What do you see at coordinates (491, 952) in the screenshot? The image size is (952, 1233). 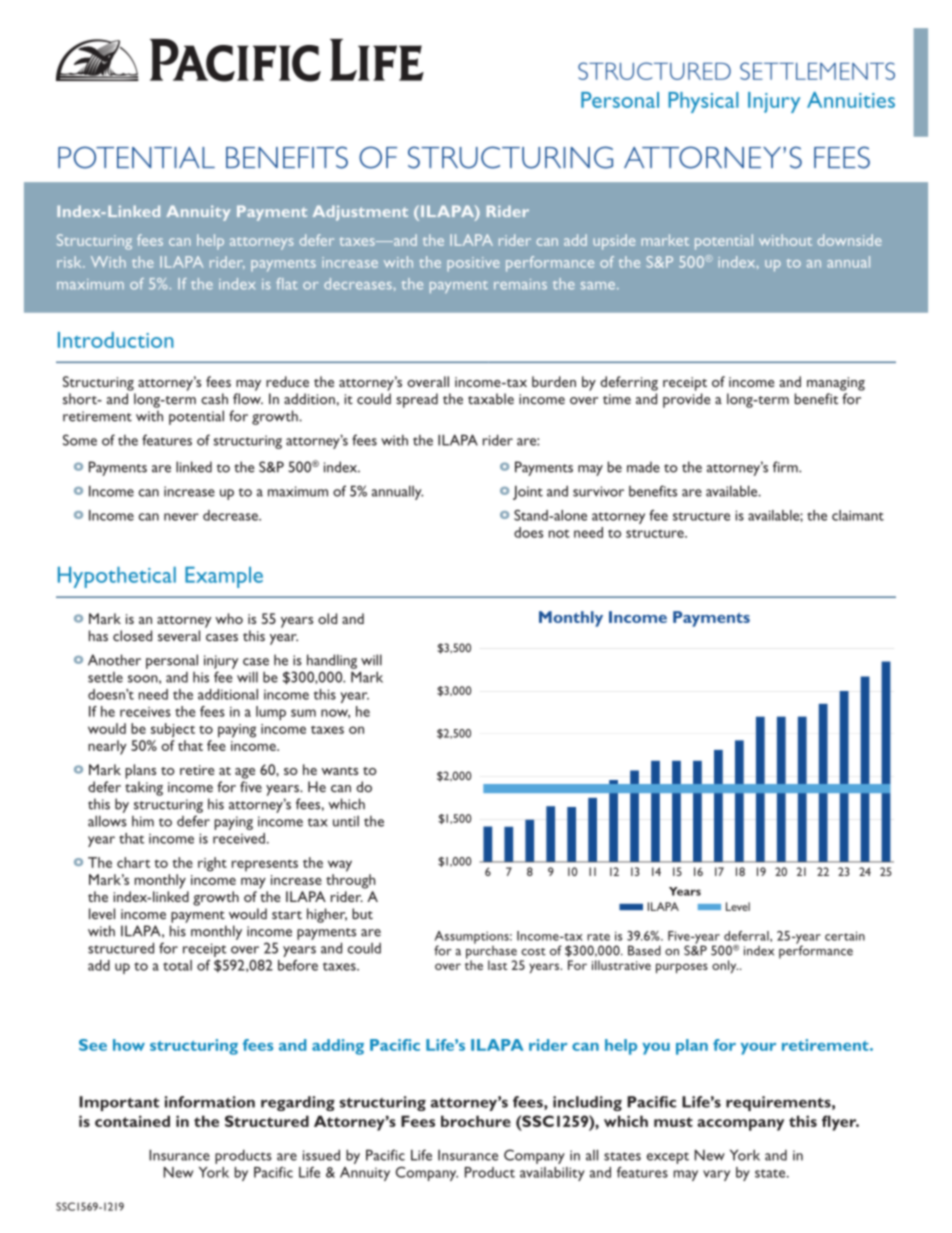 I see `purchase` at bounding box center [491, 952].
